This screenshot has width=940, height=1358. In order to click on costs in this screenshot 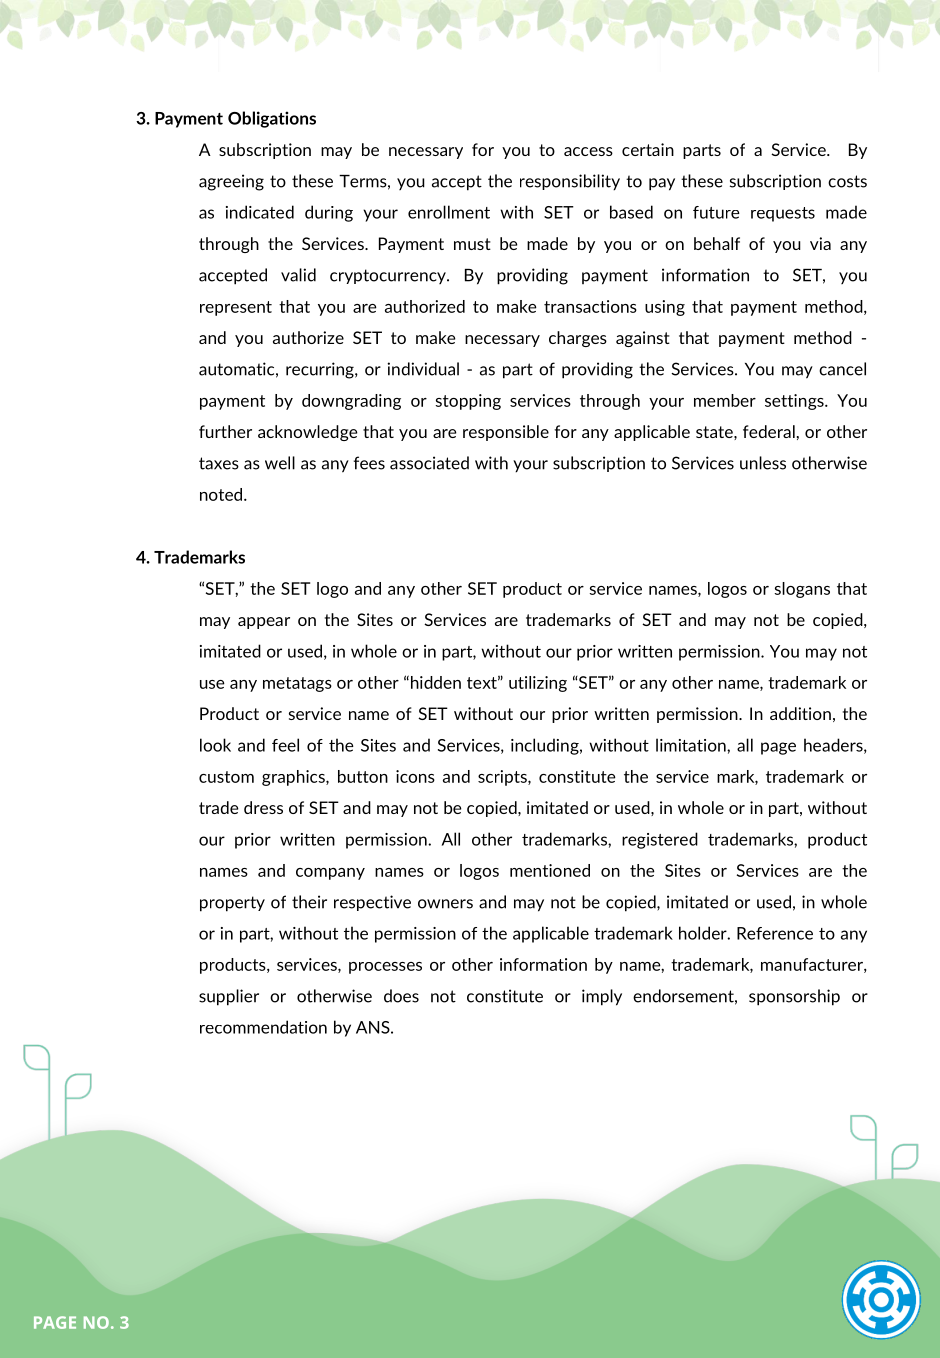, I will do `click(847, 181)`.
